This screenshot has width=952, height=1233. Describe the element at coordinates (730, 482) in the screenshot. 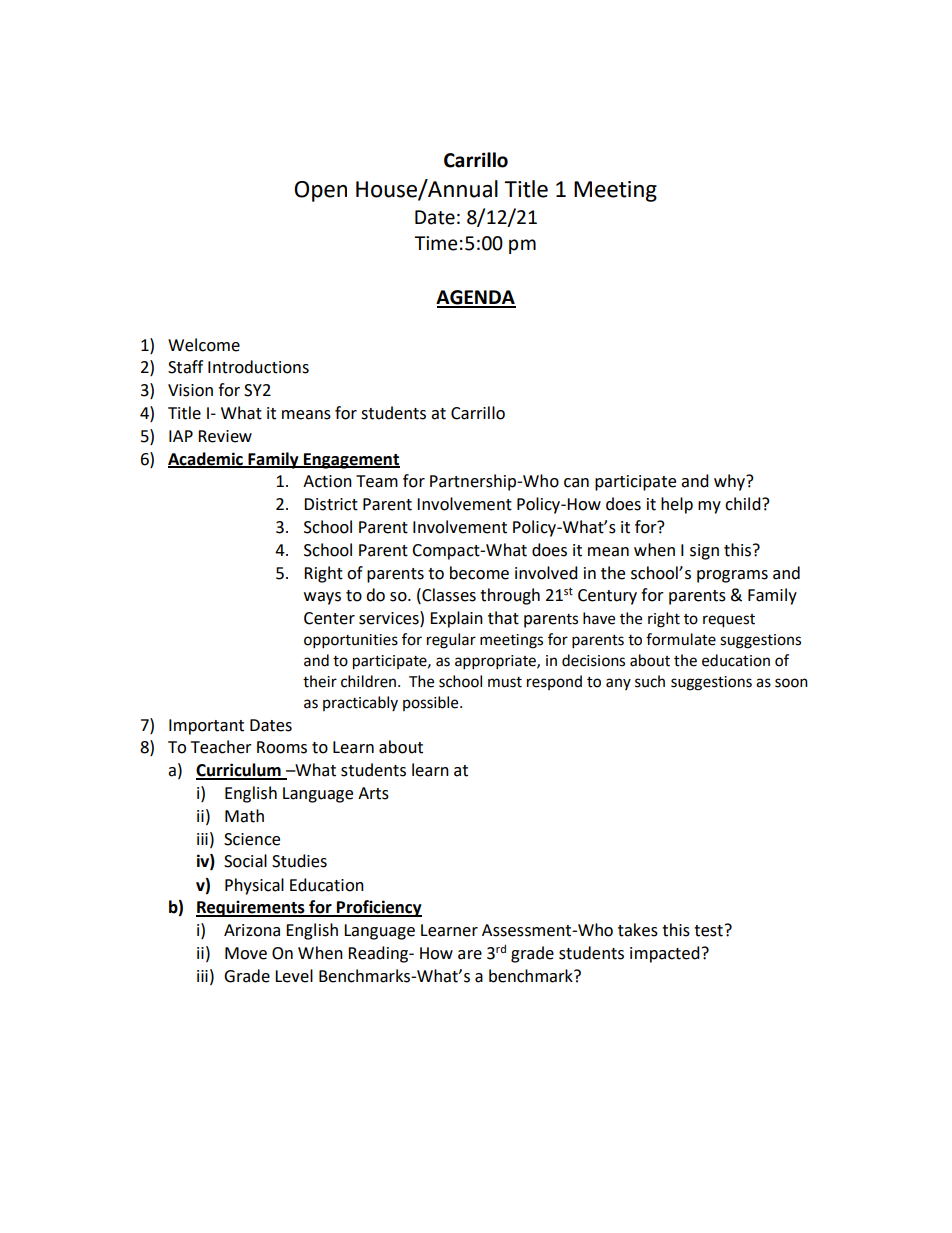

I see `why` at that location.
